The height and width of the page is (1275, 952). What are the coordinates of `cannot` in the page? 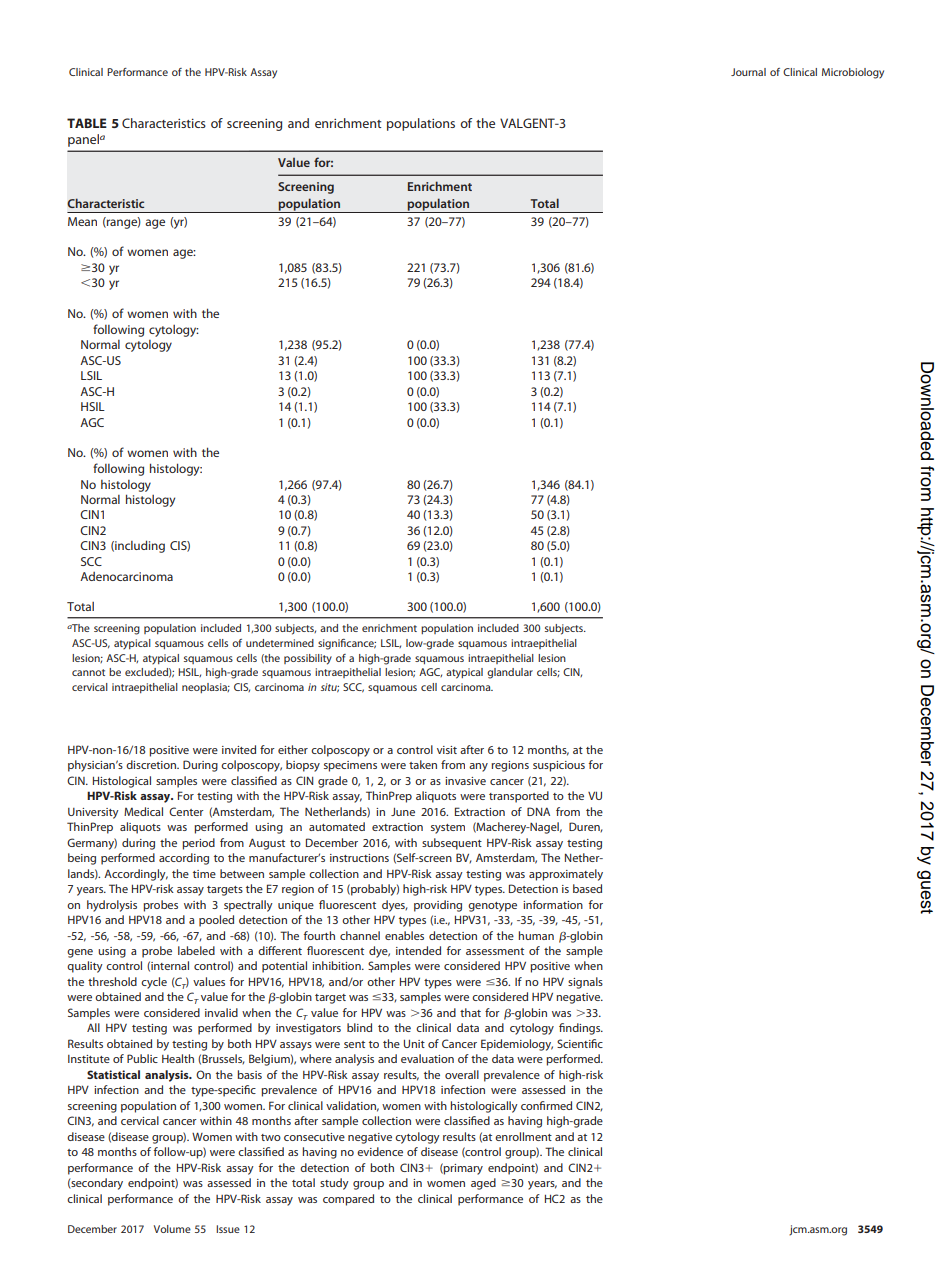 It's located at (88, 672).
